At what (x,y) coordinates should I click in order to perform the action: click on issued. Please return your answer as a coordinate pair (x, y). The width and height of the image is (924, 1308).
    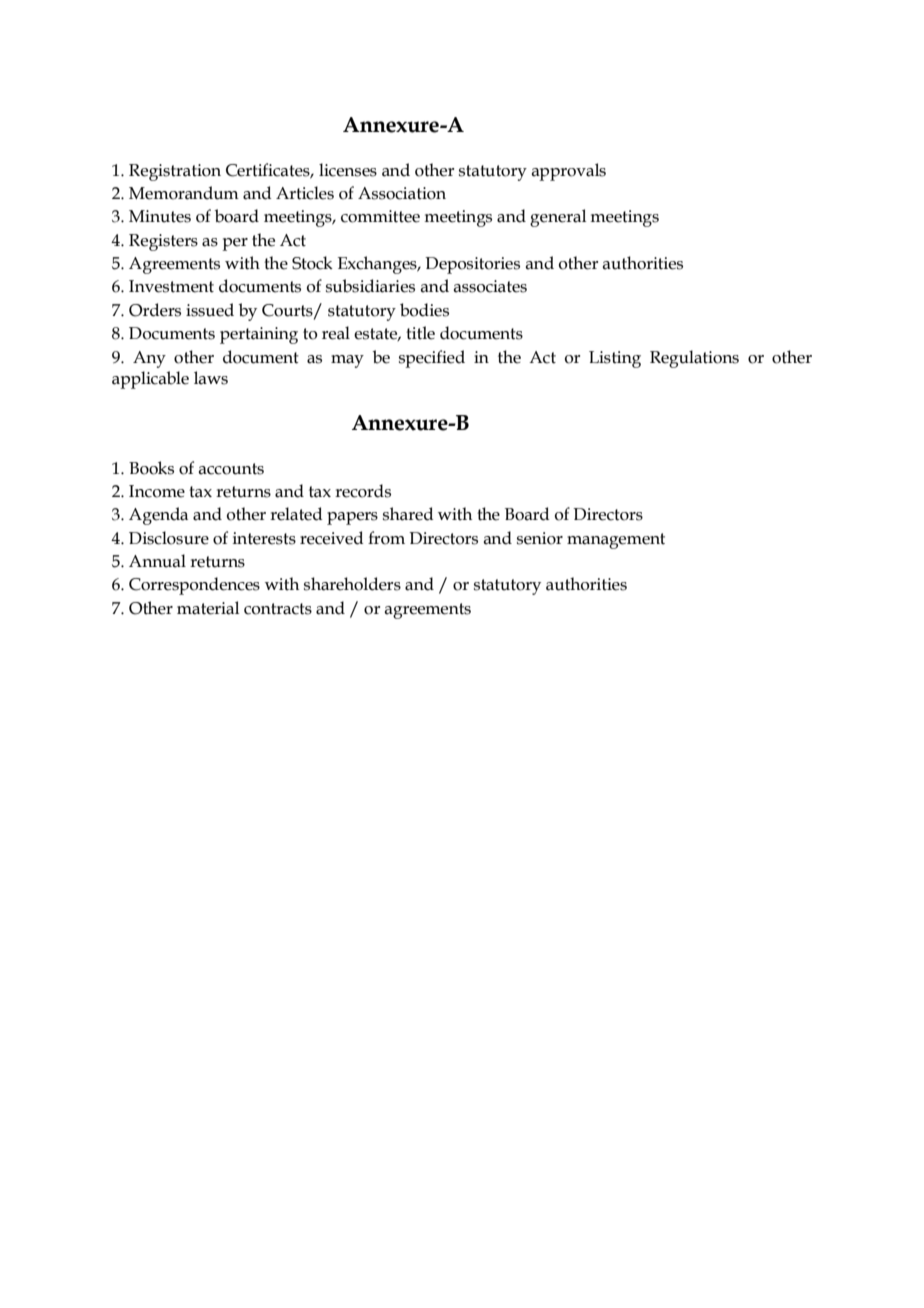
    Looking at the image, I should click on (210, 310).
